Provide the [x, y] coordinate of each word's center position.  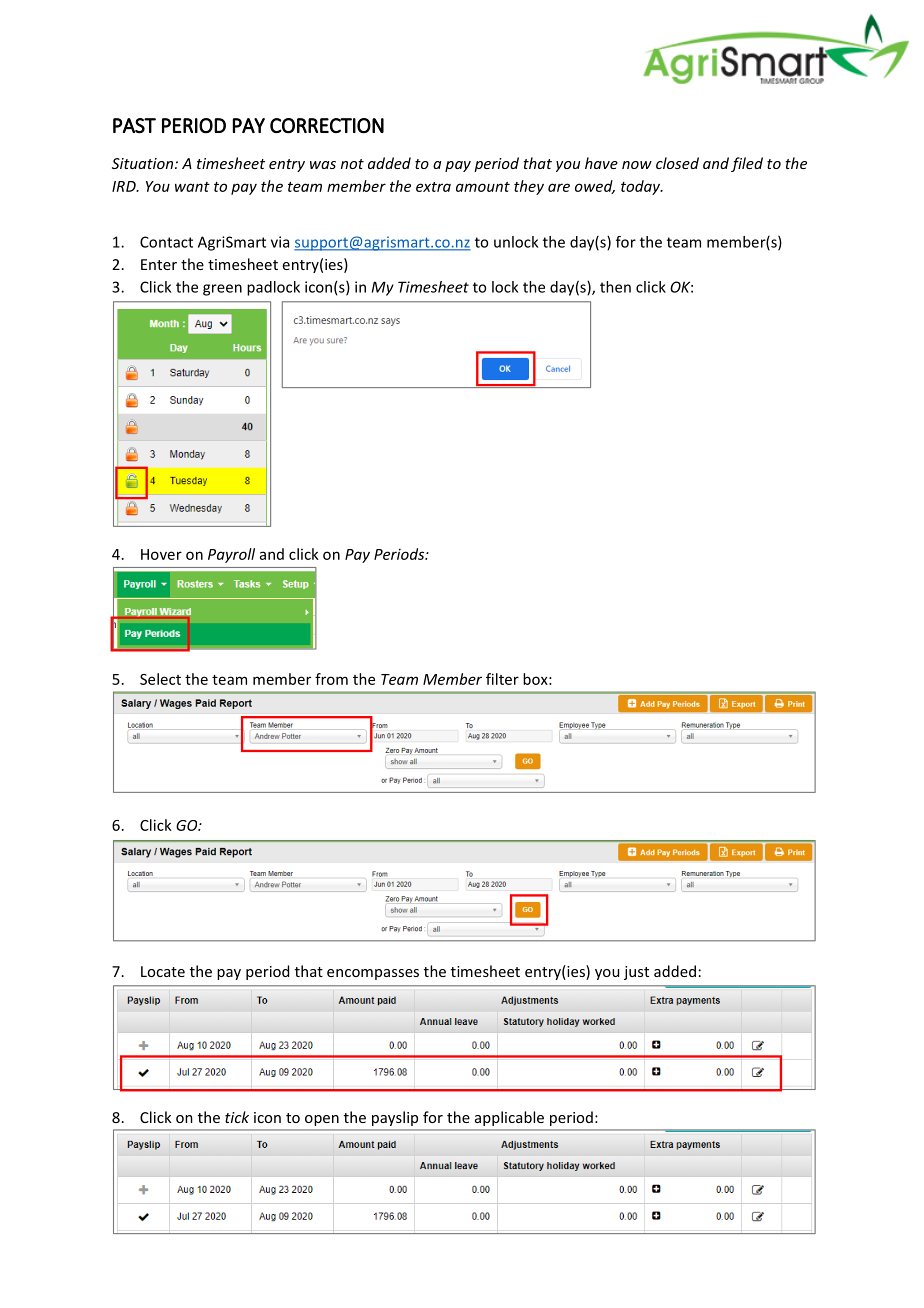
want [192, 187]
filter [502, 679]
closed [677, 163]
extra [433, 187]
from [331, 679]
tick [237, 1117]
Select [160, 679]
